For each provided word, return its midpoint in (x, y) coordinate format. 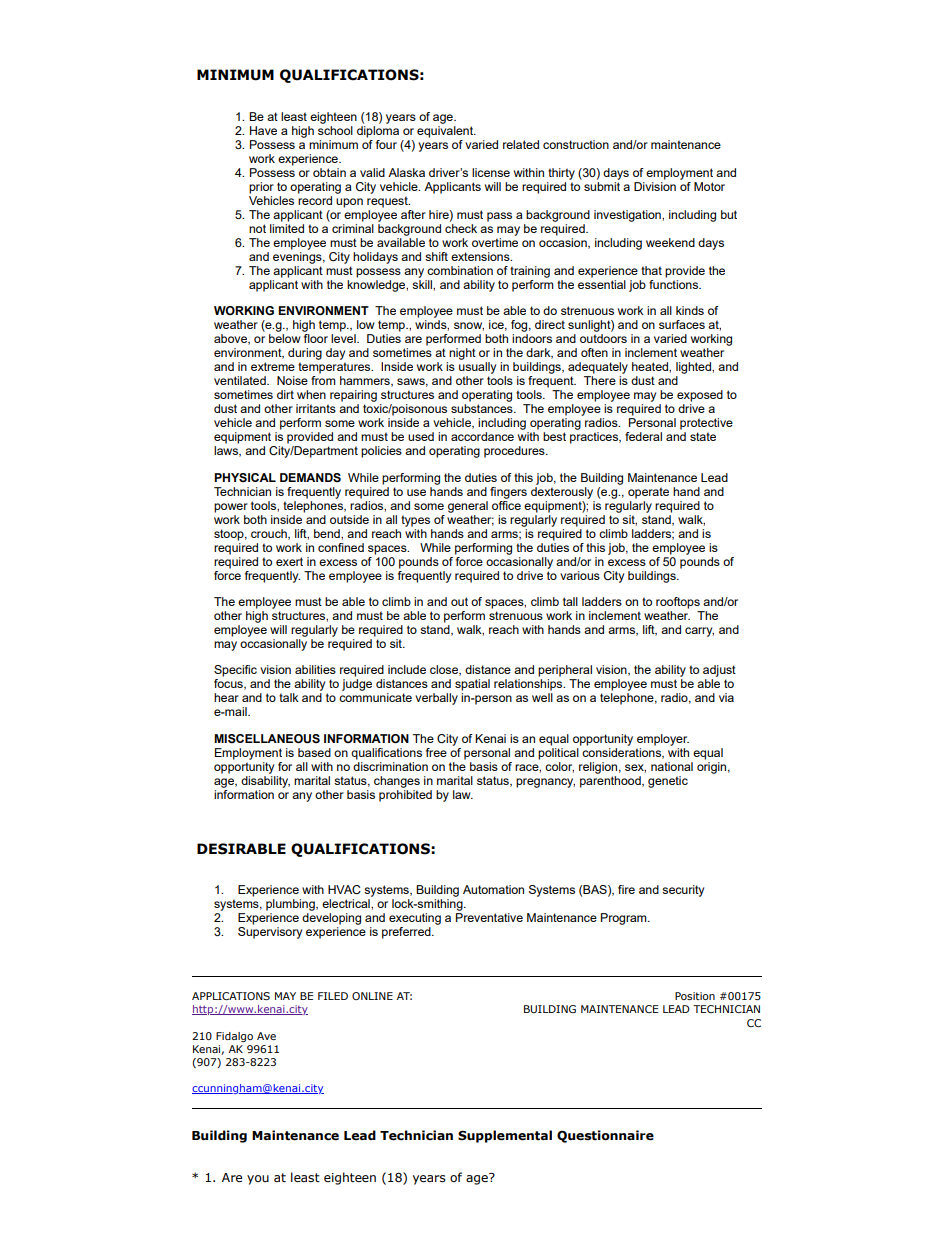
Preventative (489, 917)
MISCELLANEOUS (267, 739)
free (436, 752)
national (672, 766)
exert (289, 561)
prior (261, 188)
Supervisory (270, 933)
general (468, 507)
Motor (709, 186)
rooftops (678, 603)
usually (477, 368)
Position (695, 996)
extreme (273, 366)
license (491, 172)
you (258, 1180)
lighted (694, 368)
